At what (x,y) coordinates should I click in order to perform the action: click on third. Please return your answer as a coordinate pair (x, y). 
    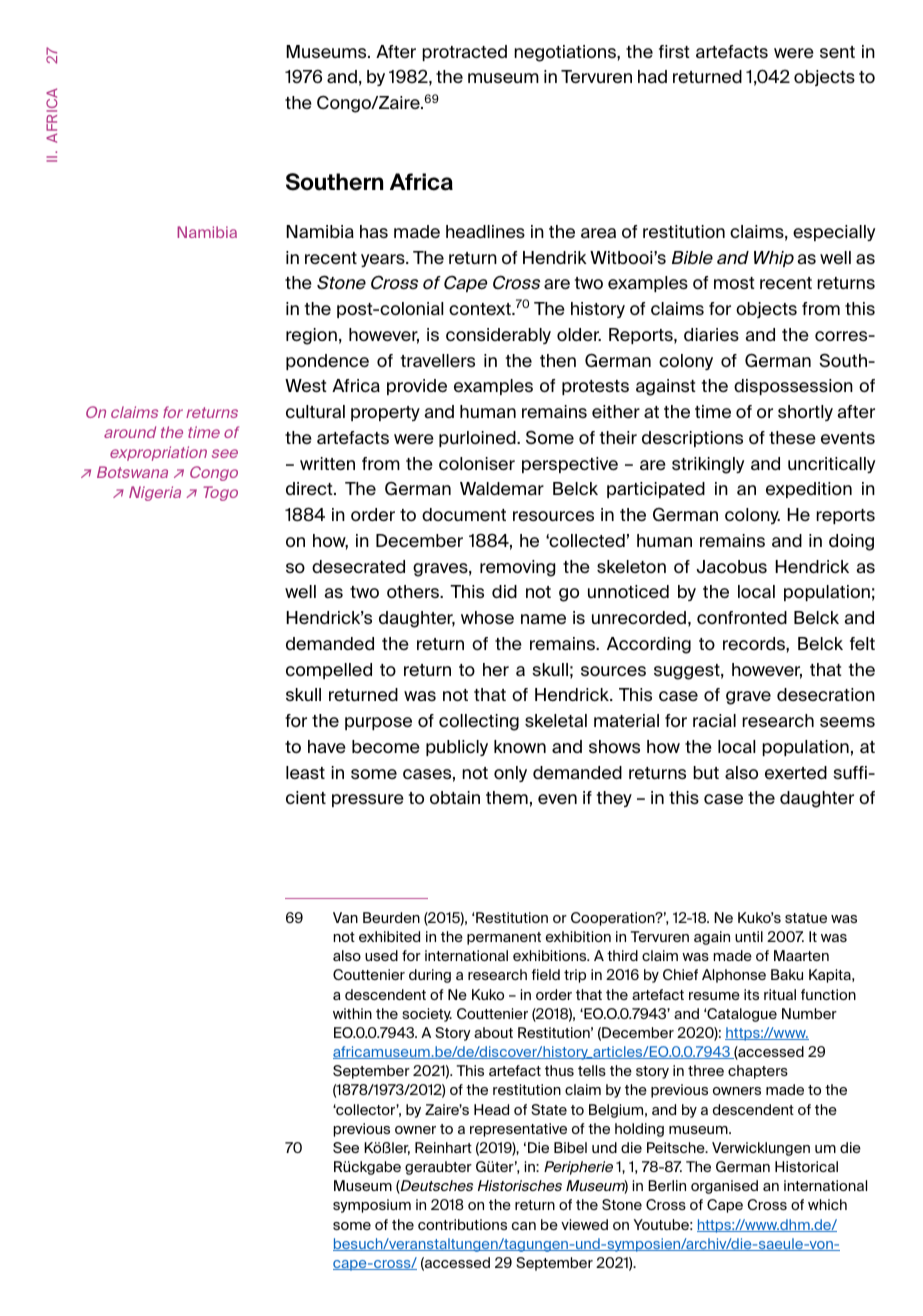
    Looking at the image, I should click on (622, 955).
